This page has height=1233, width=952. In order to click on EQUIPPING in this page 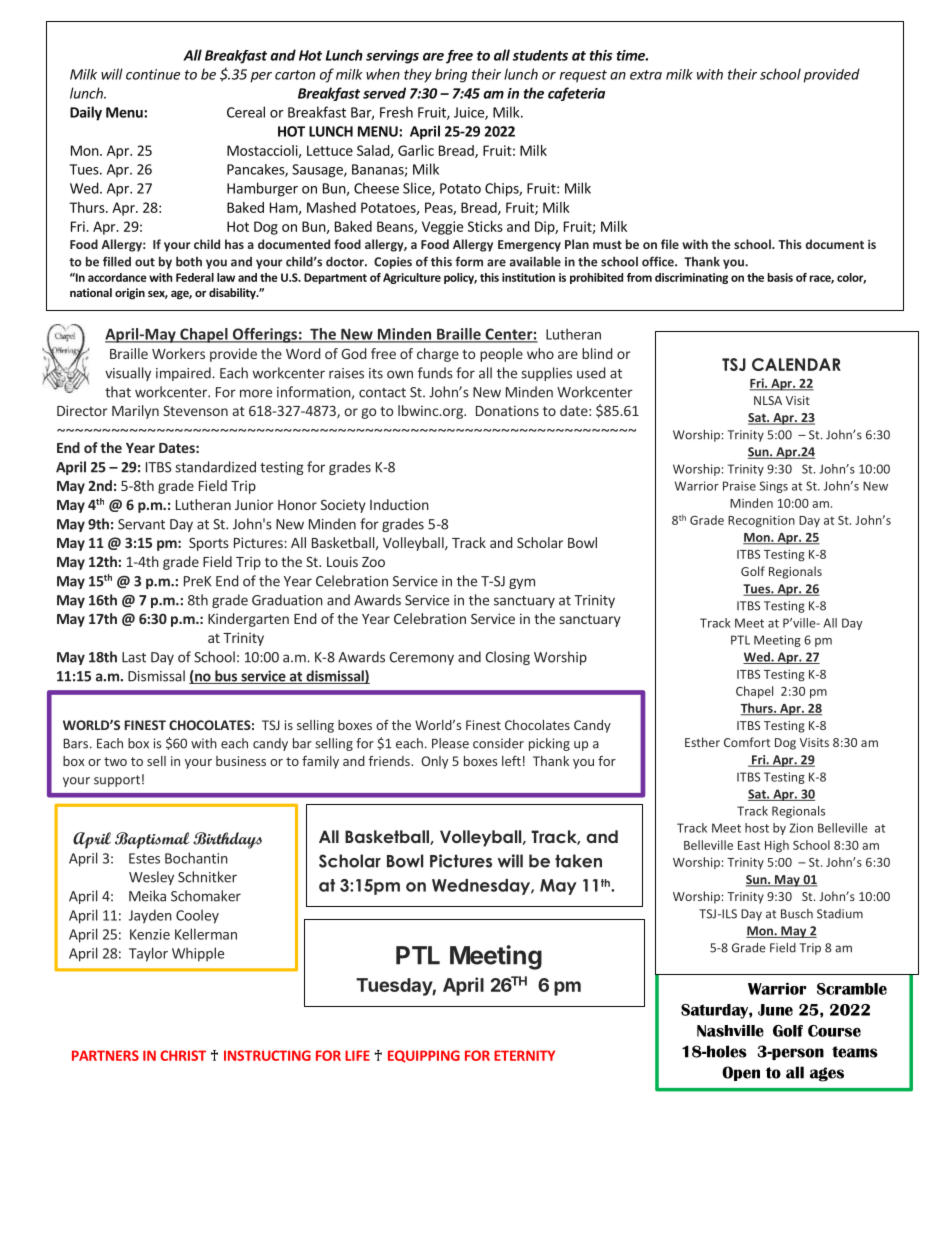, I will do `click(424, 1056)`.
